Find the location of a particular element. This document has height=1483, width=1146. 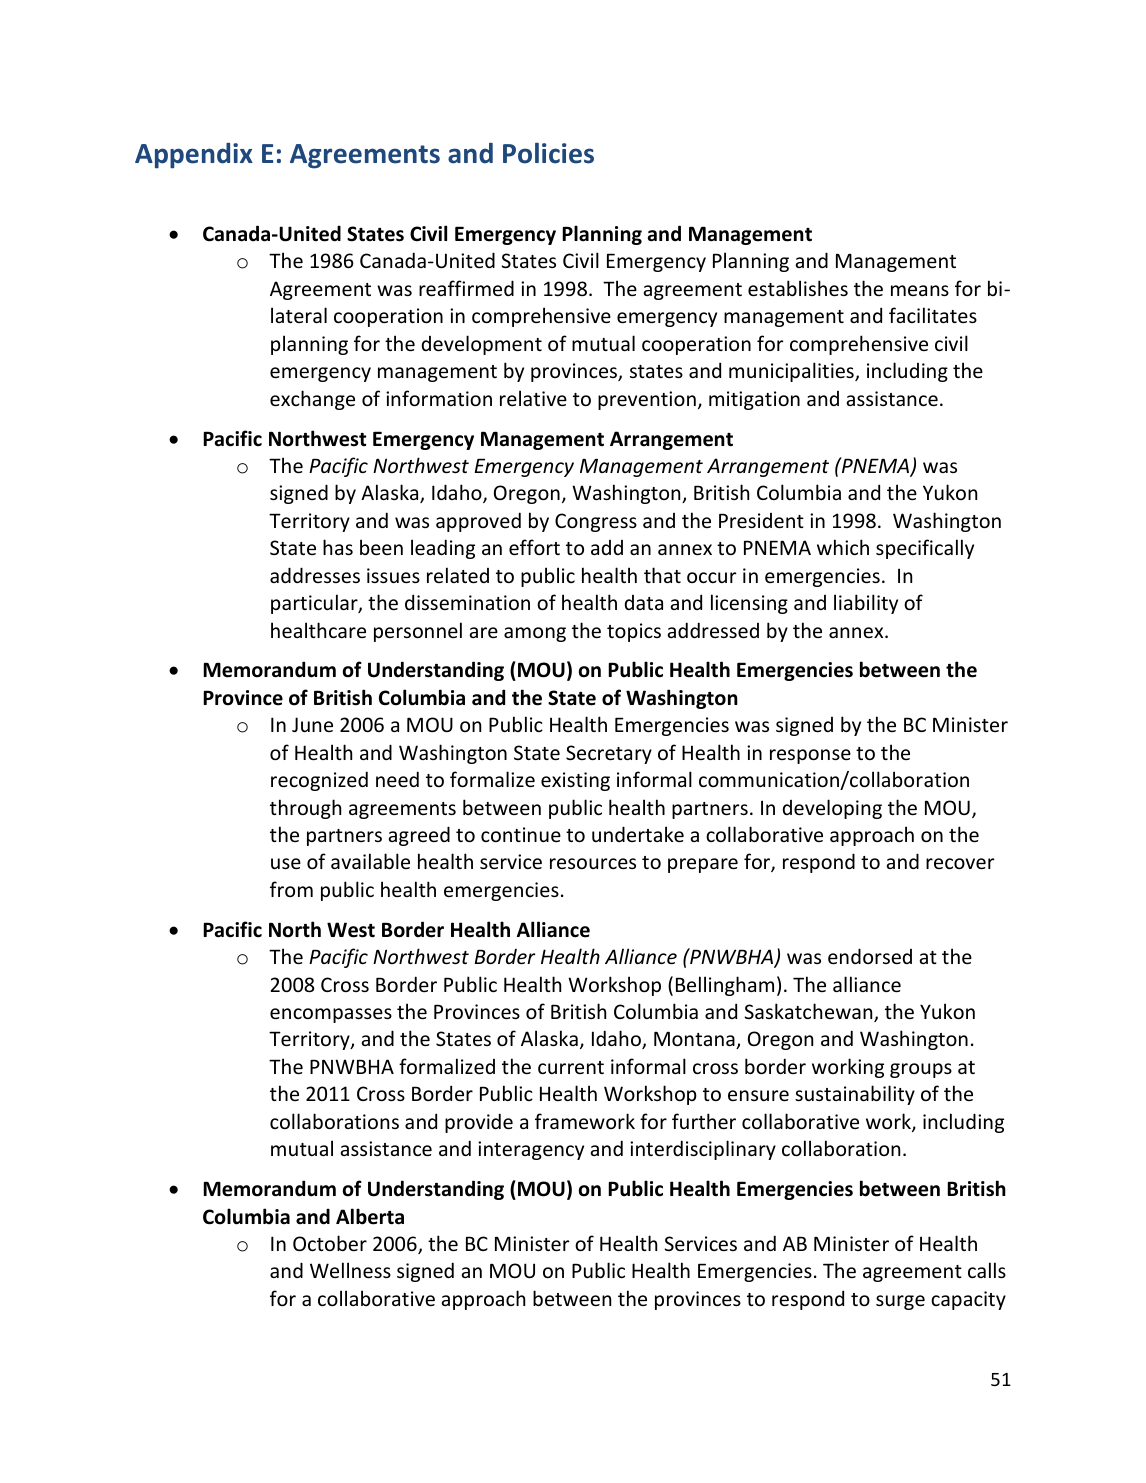

means is located at coordinates (920, 290).
